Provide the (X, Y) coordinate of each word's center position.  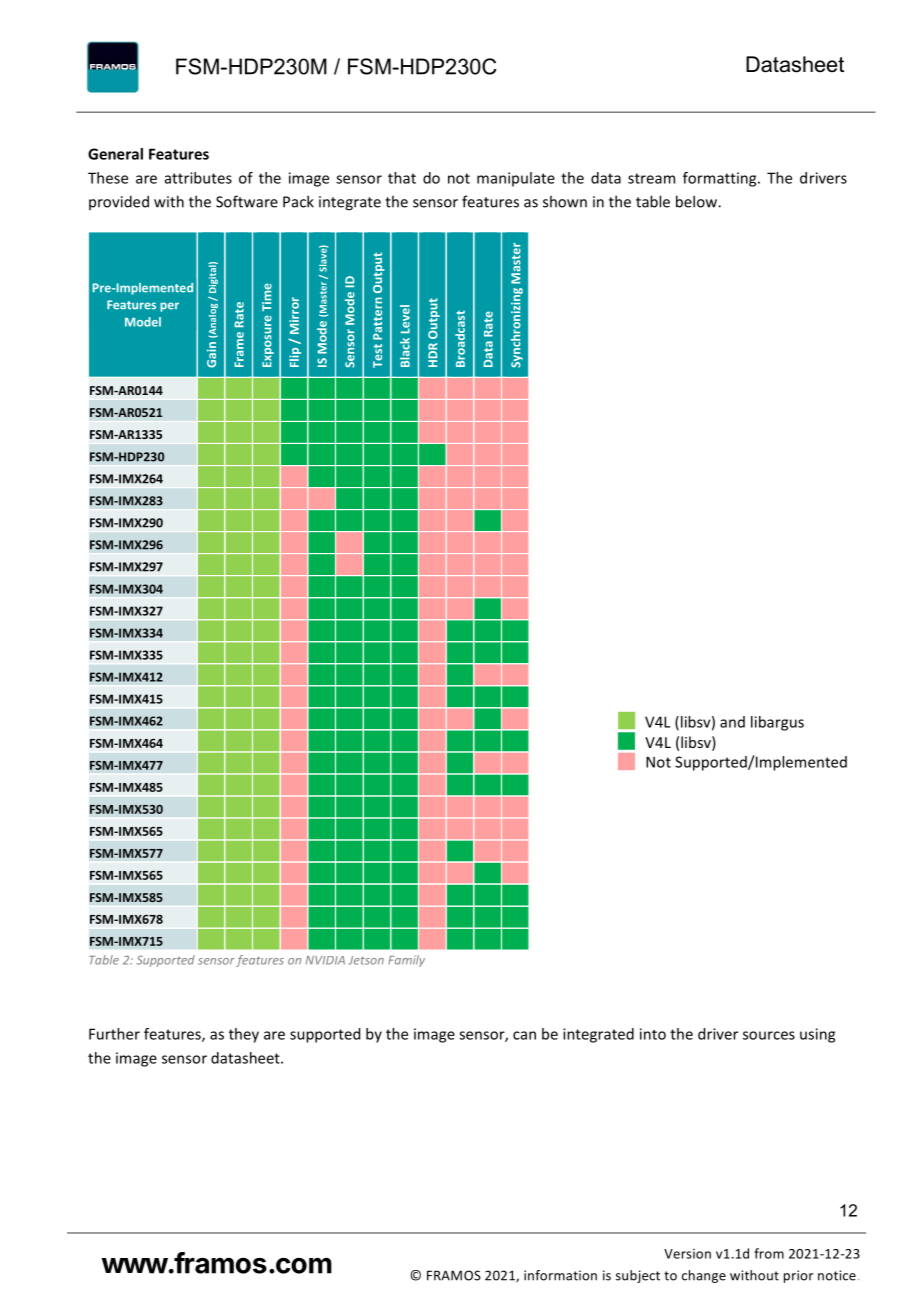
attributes (198, 178)
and (732, 722)
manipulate (516, 179)
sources (769, 1035)
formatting (721, 179)
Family (406, 961)
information (560, 1275)
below (697, 201)
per (169, 307)
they (244, 1035)
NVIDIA (325, 960)
